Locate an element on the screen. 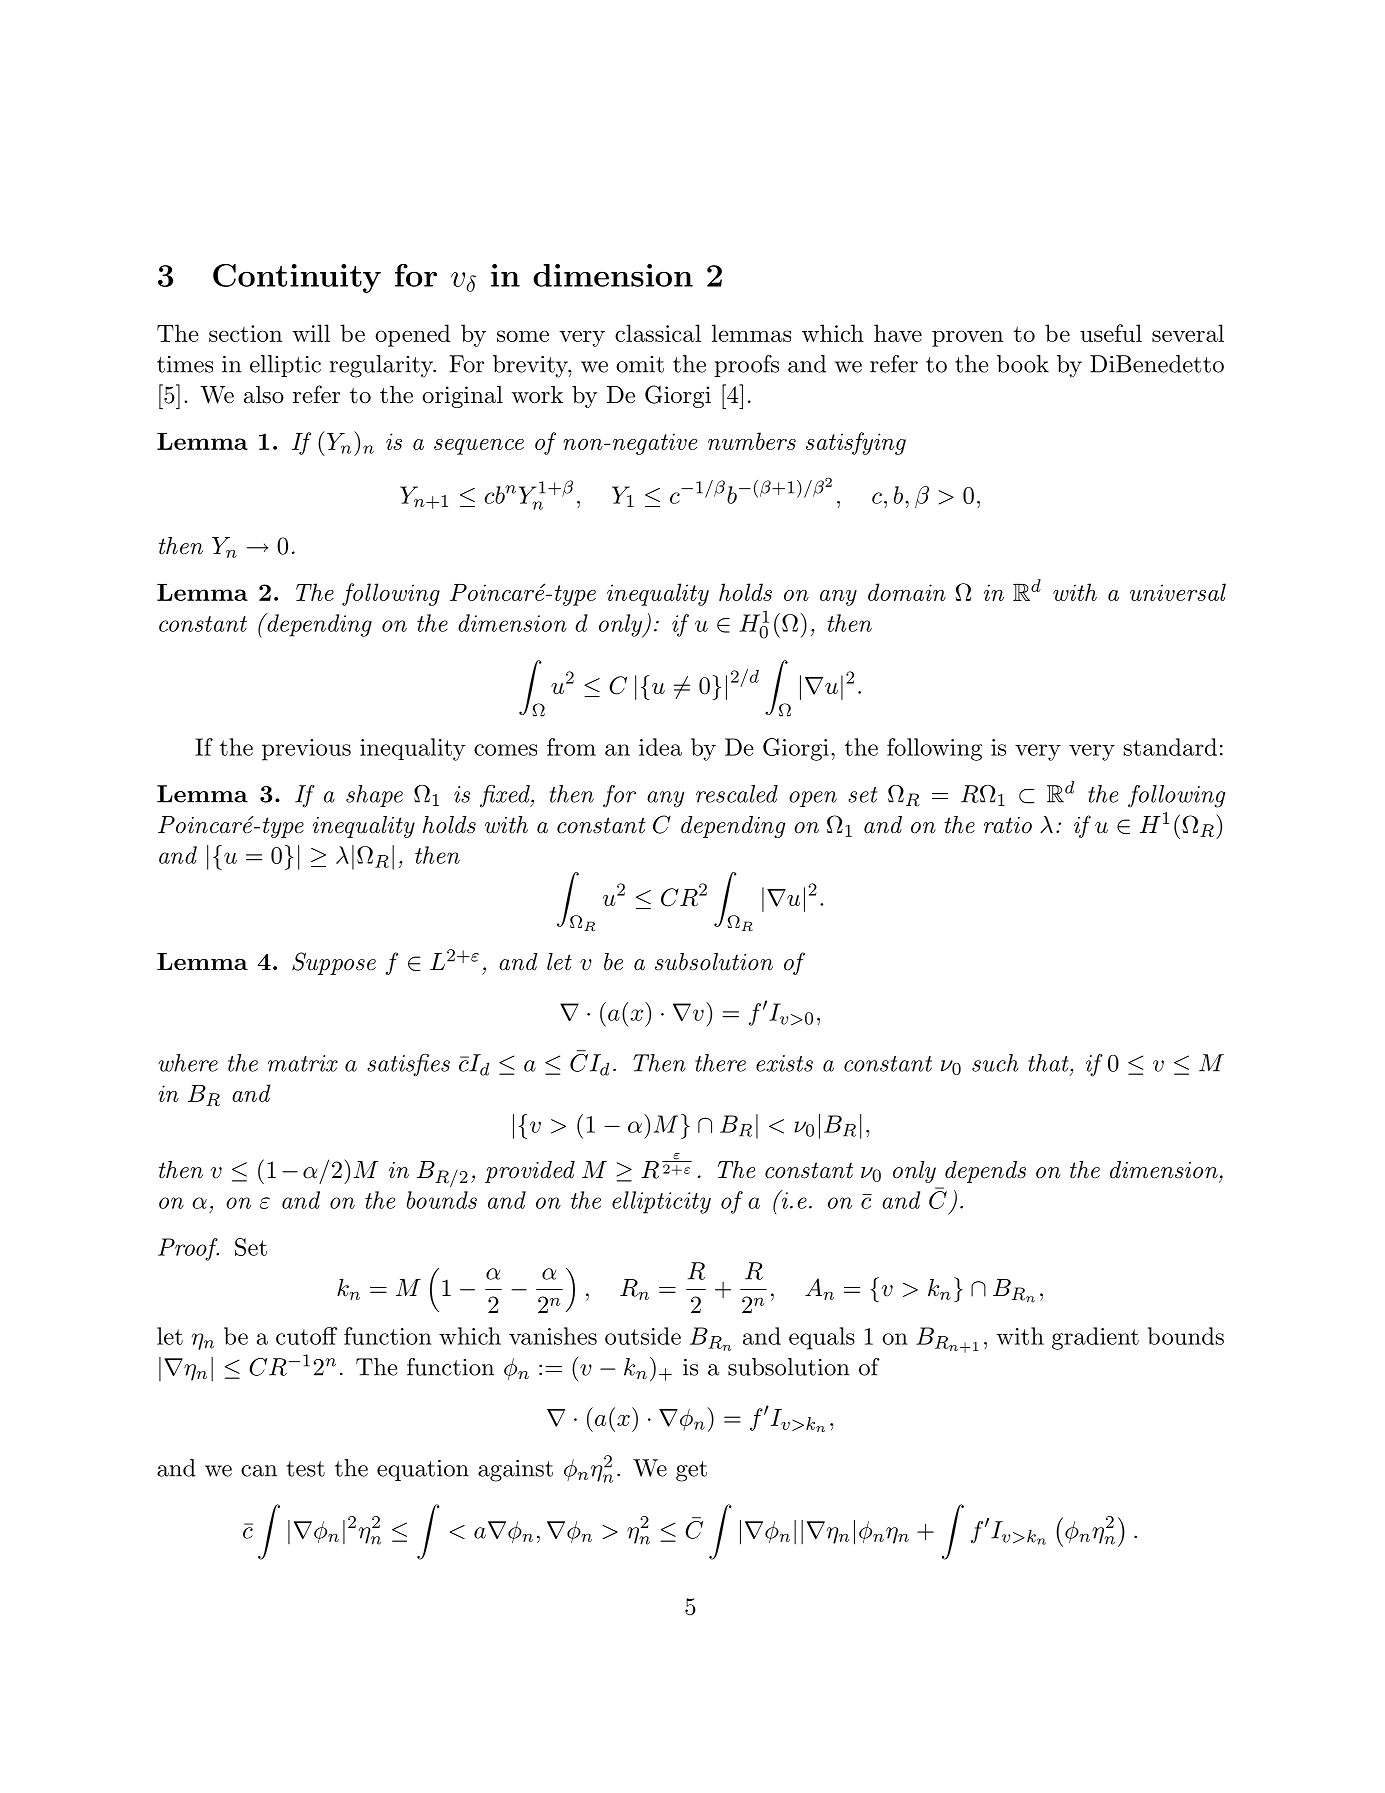 This screenshot has width=1385, height=1793. useful is located at coordinates (1111, 333).
